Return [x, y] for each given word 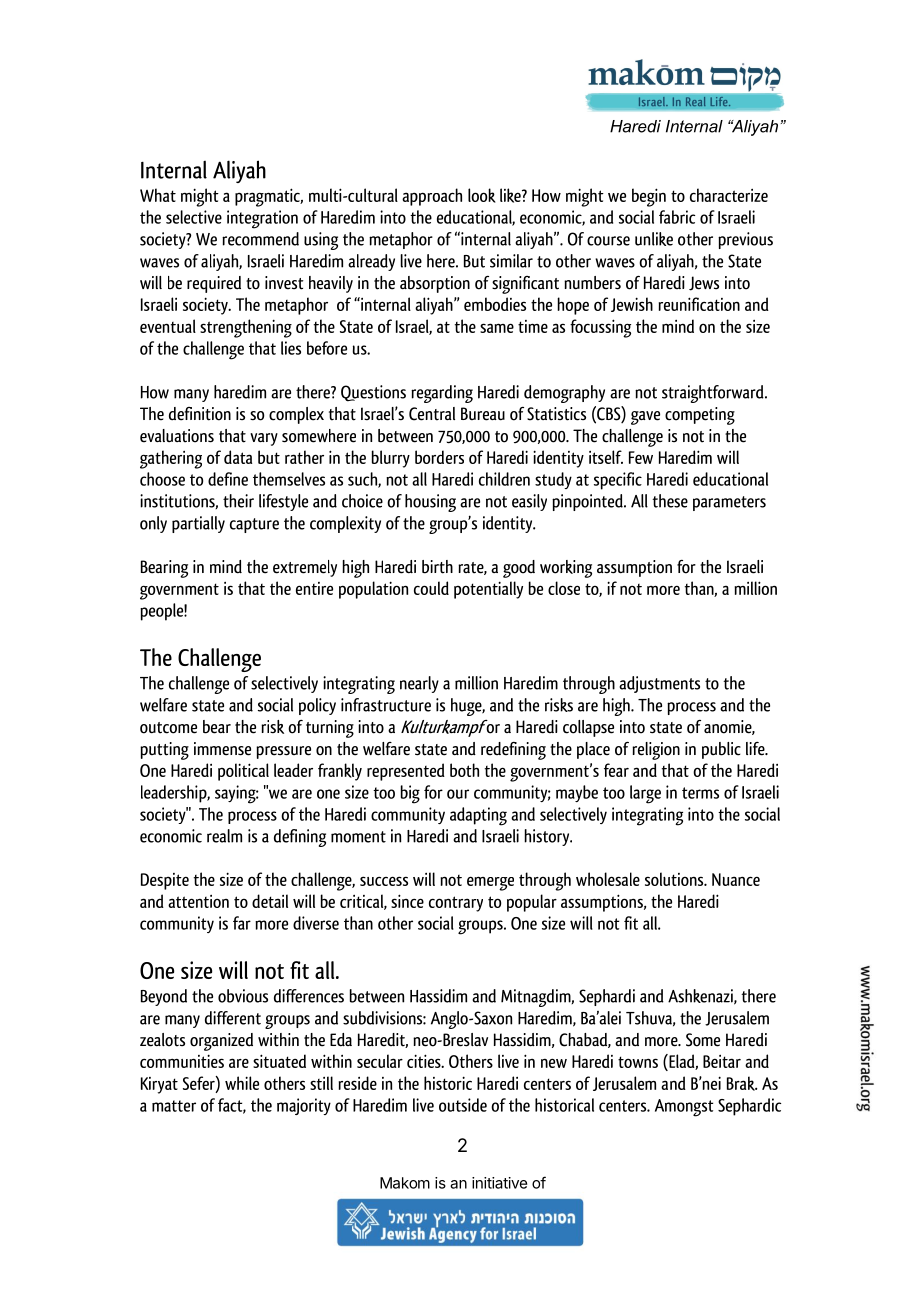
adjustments [659, 684]
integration [262, 219]
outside [463, 1105]
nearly [419, 684]
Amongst [684, 1108]
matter [174, 1106]
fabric [677, 217]
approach [432, 197]
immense [222, 749]
